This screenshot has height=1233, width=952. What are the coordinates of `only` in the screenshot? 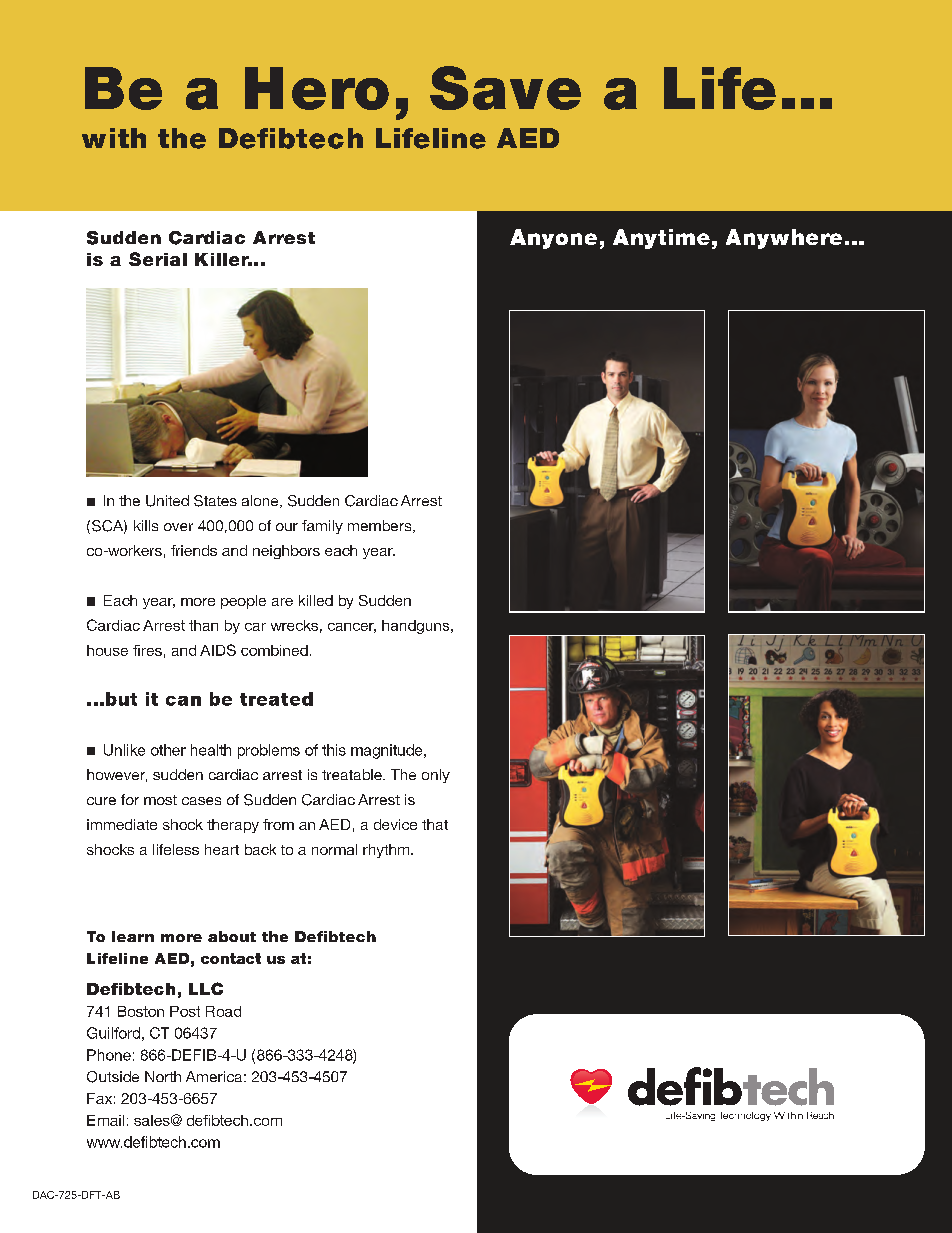 It's located at (436, 776).
